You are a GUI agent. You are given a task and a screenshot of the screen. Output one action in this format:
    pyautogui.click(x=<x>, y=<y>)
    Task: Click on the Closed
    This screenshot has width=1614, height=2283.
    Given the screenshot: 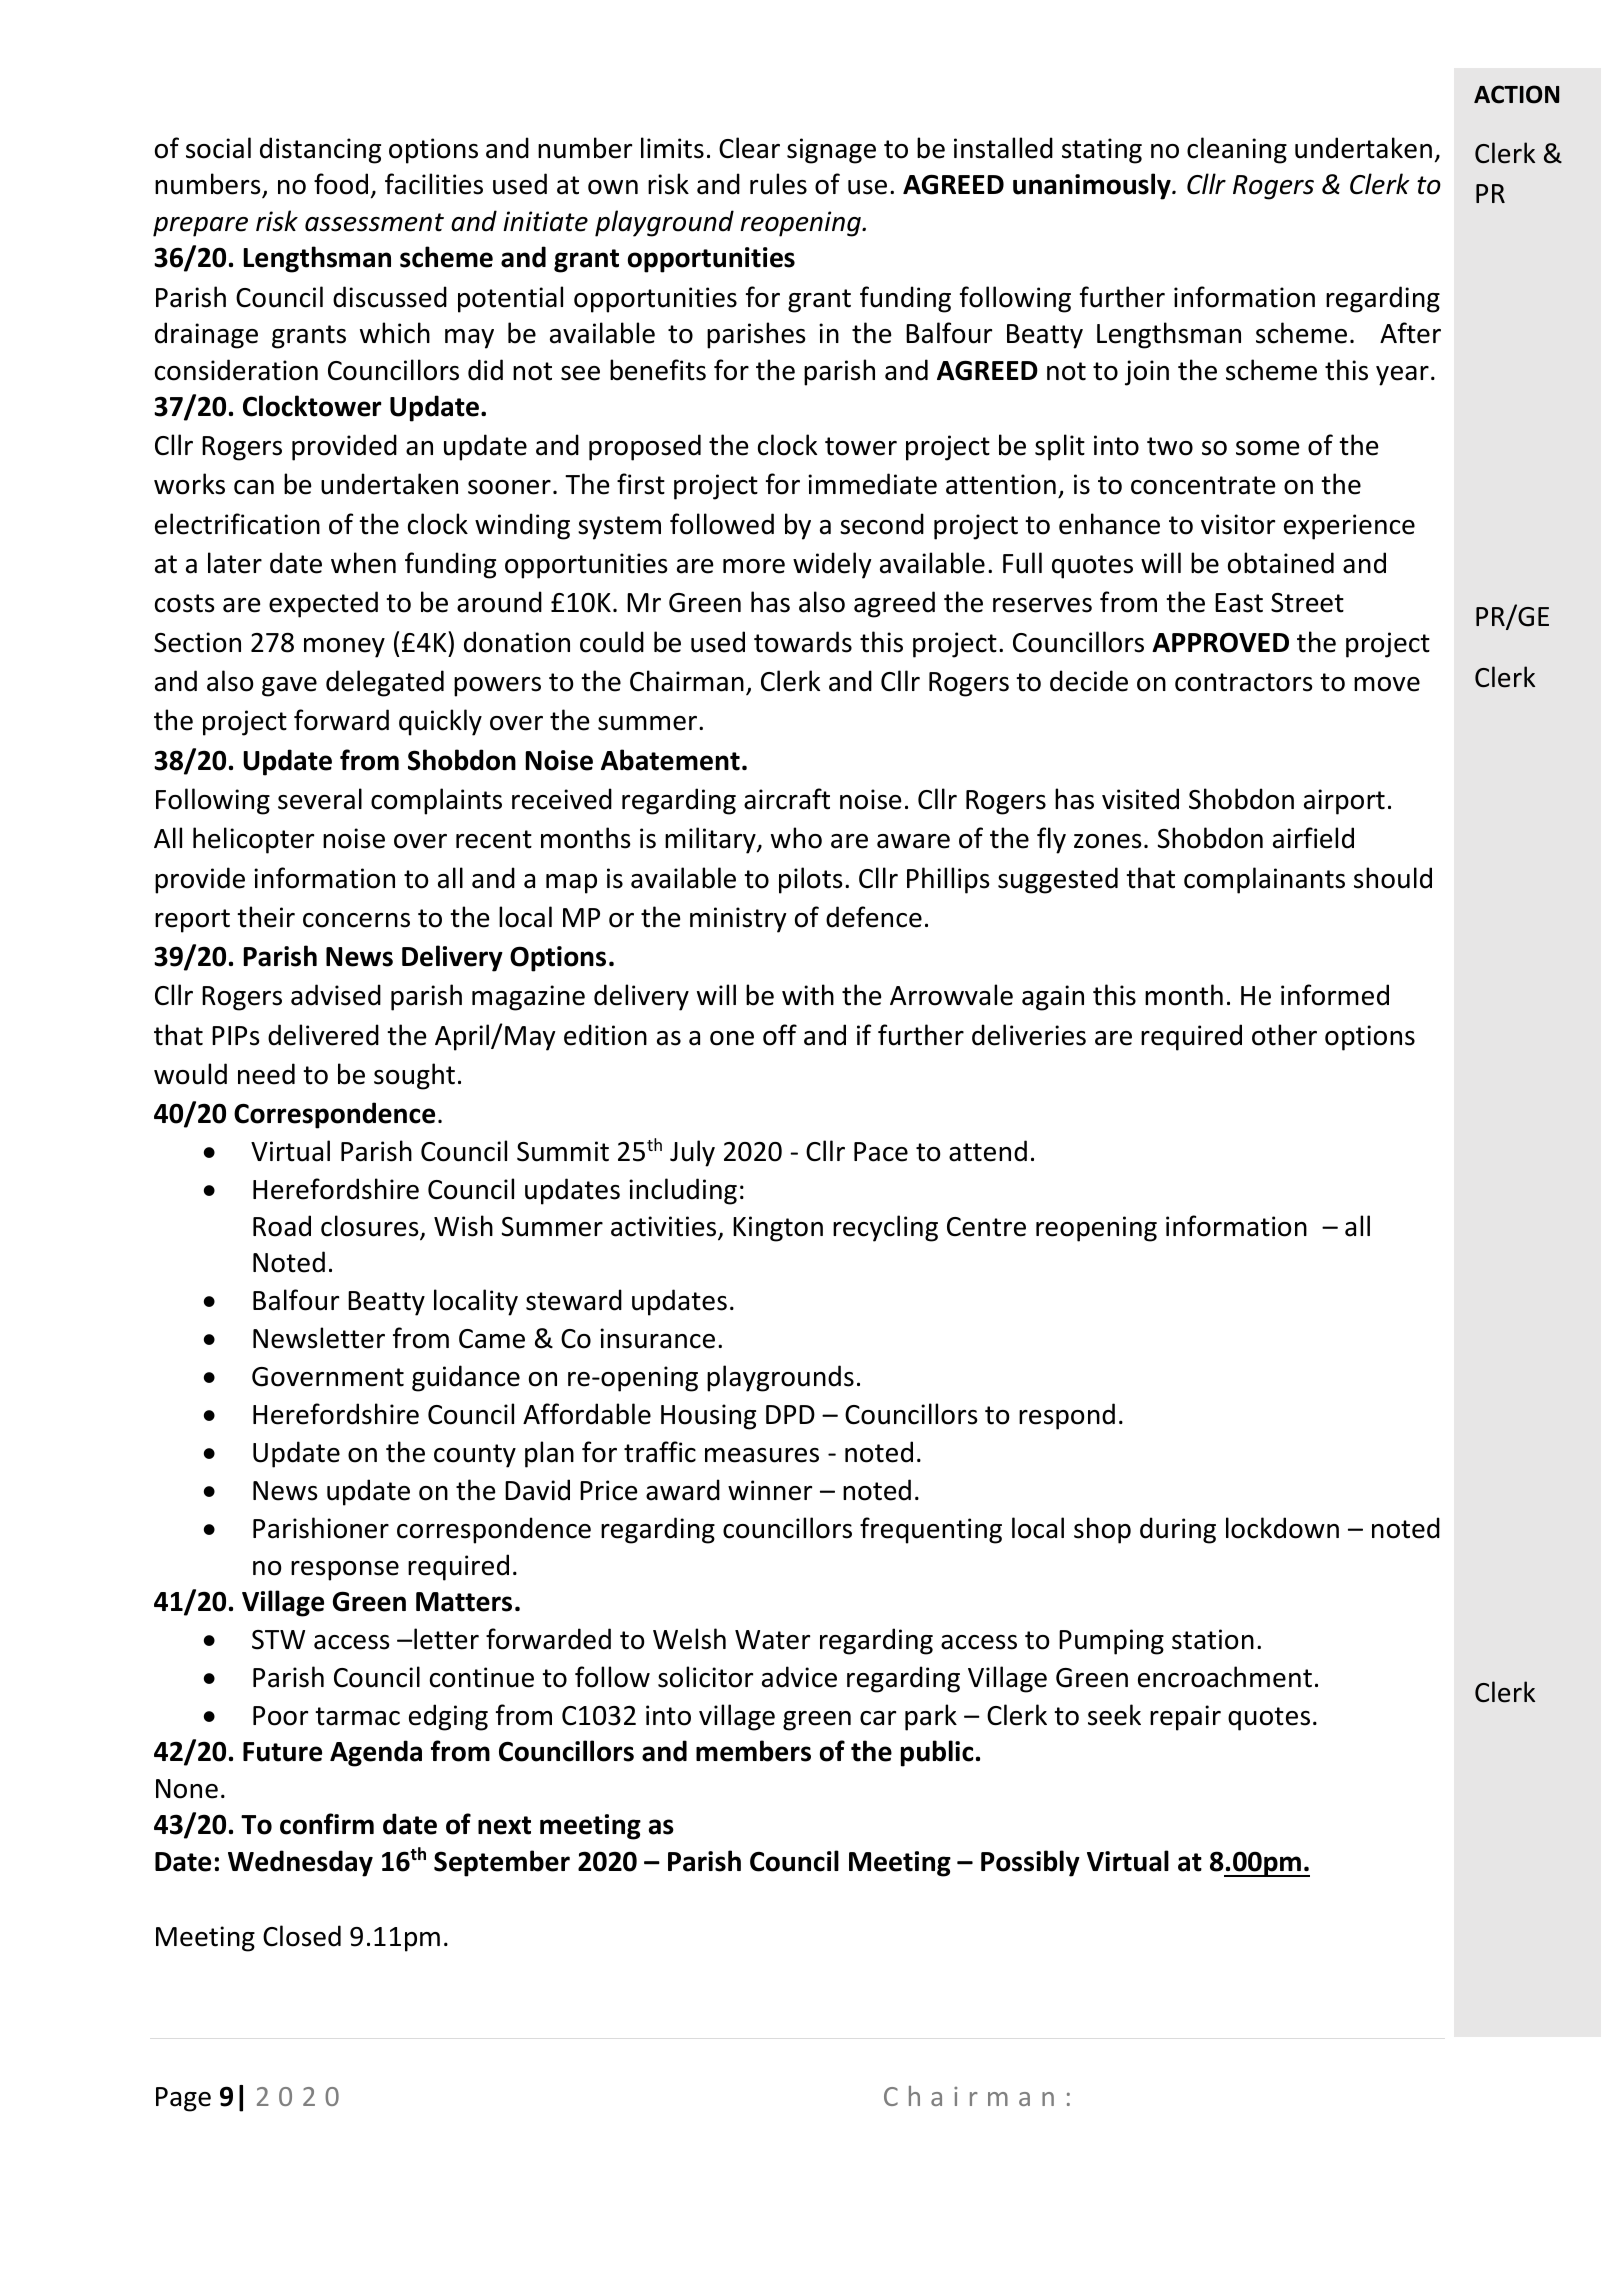 What is the action you would take?
    pyautogui.click(x=302, y=1936)
